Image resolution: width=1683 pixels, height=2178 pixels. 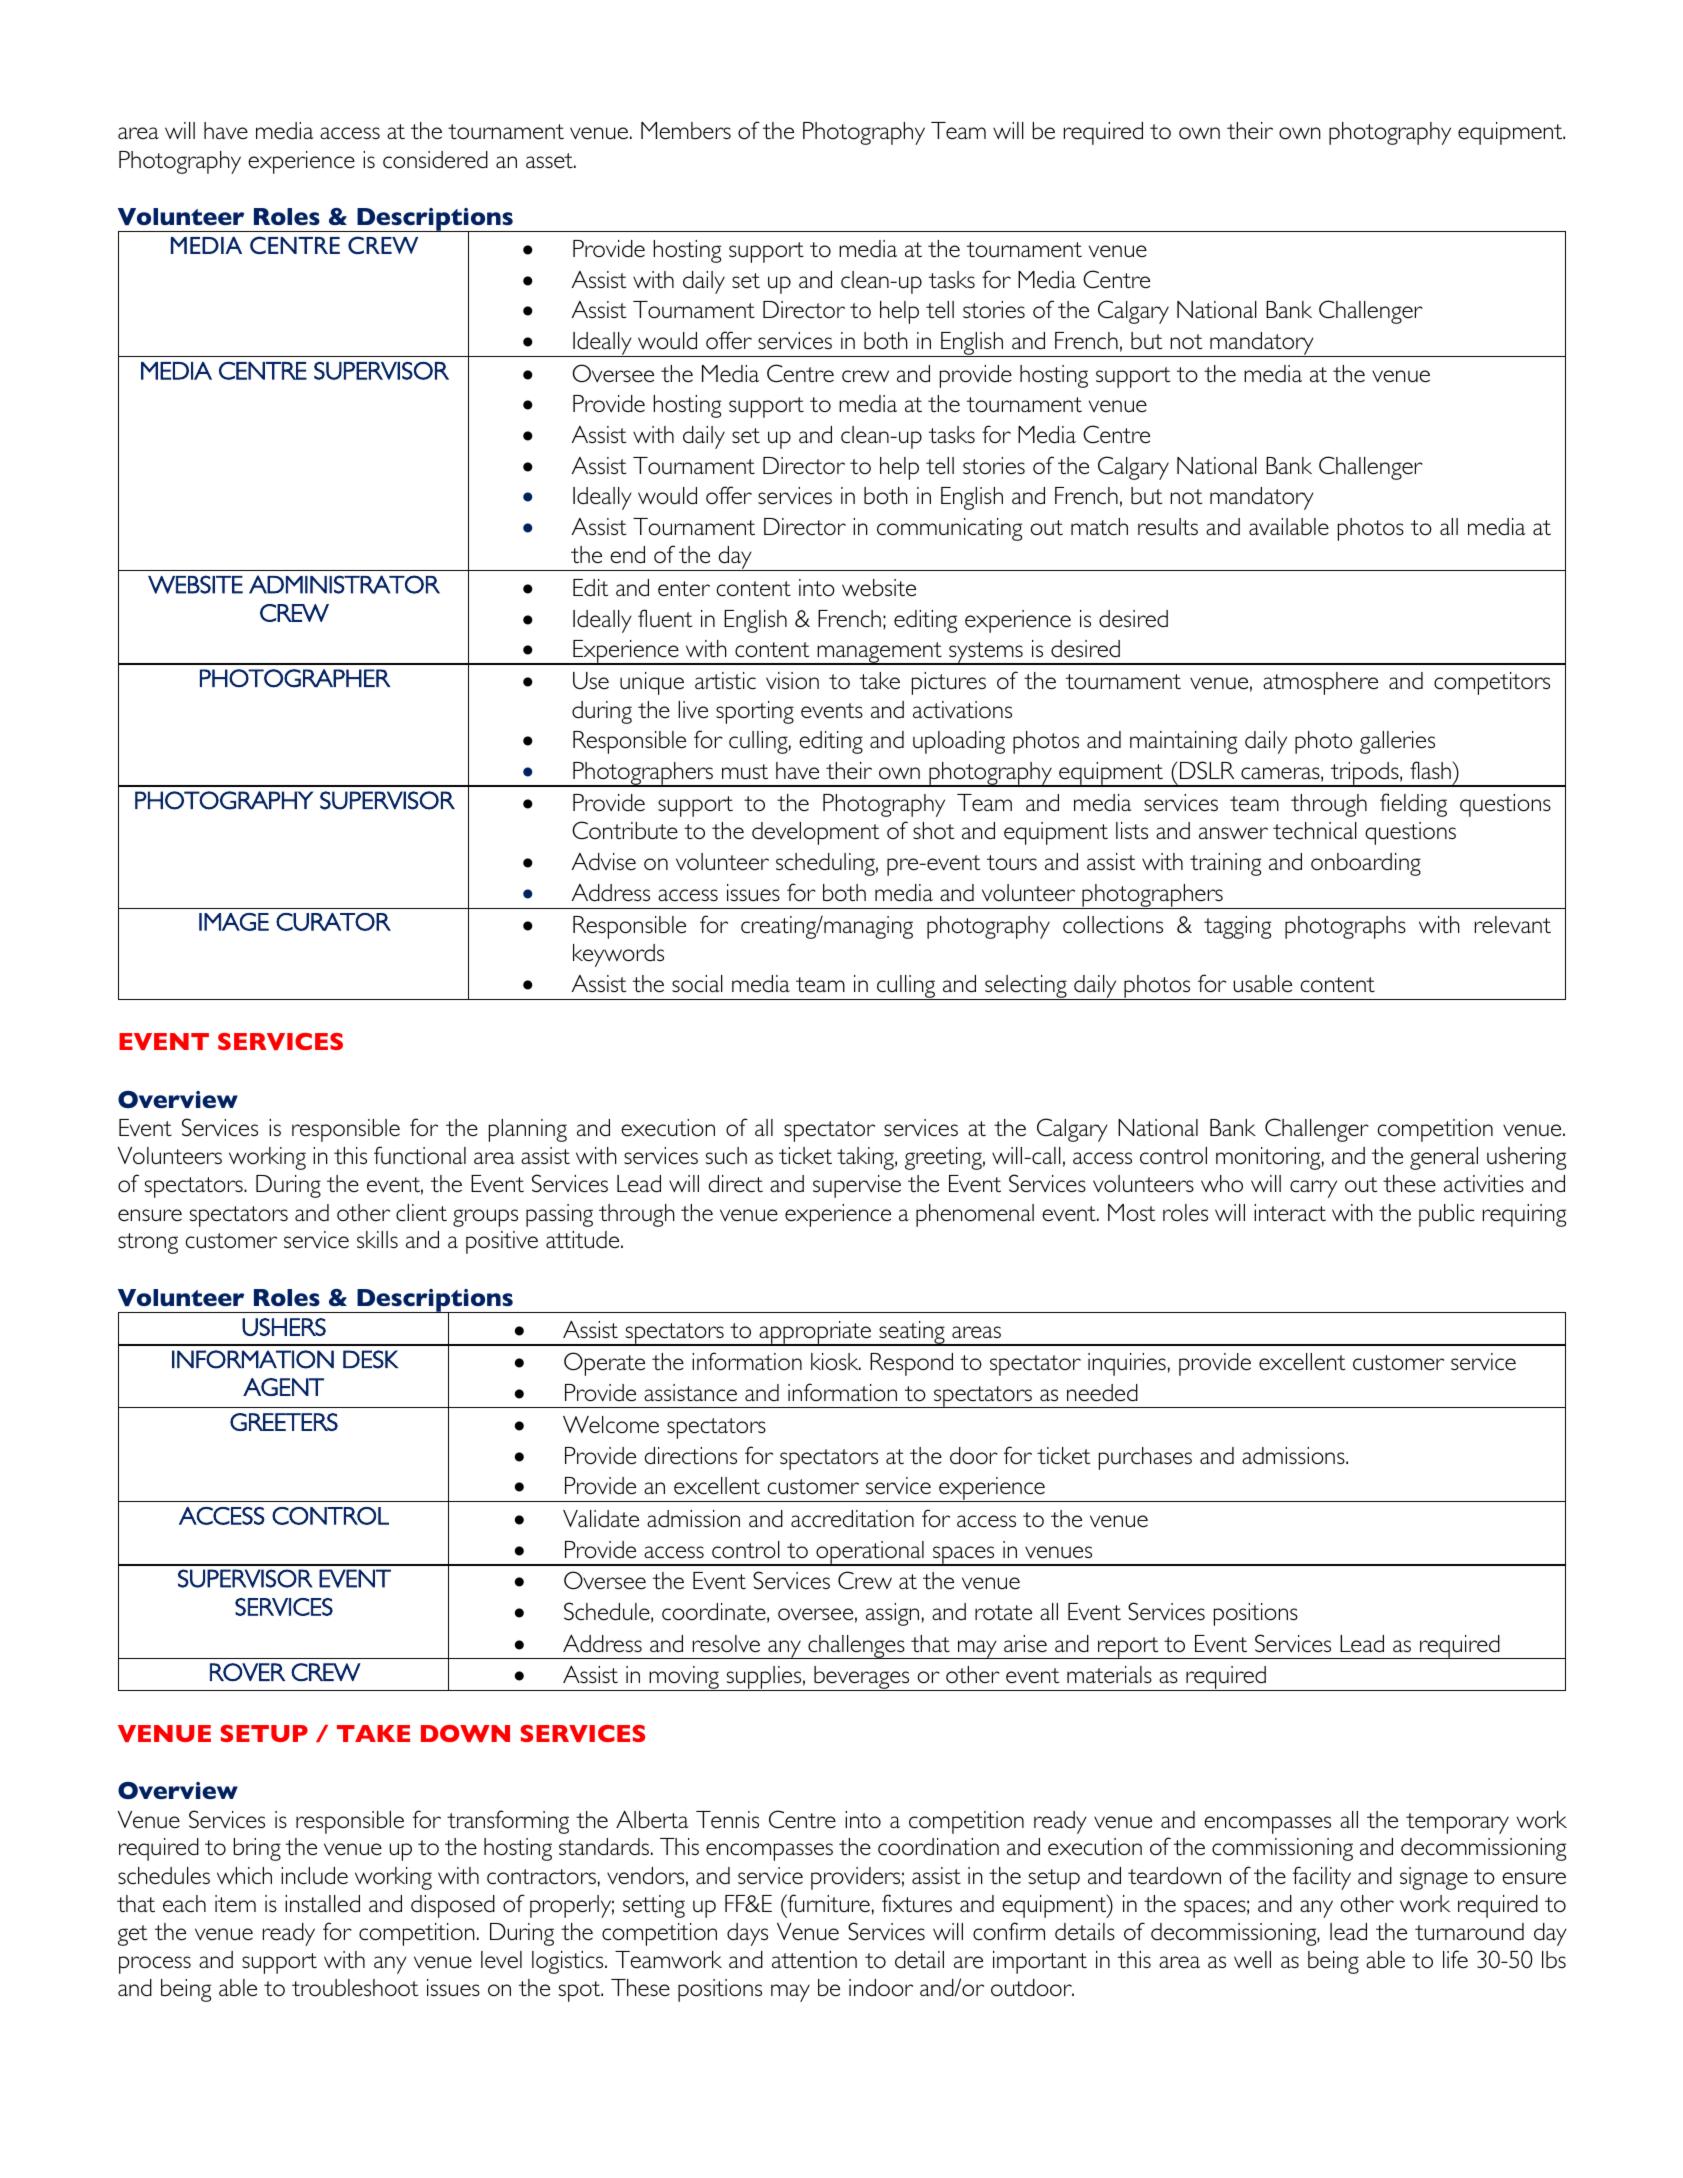 I want to click on galleries, so click(x=1397, y=742).
